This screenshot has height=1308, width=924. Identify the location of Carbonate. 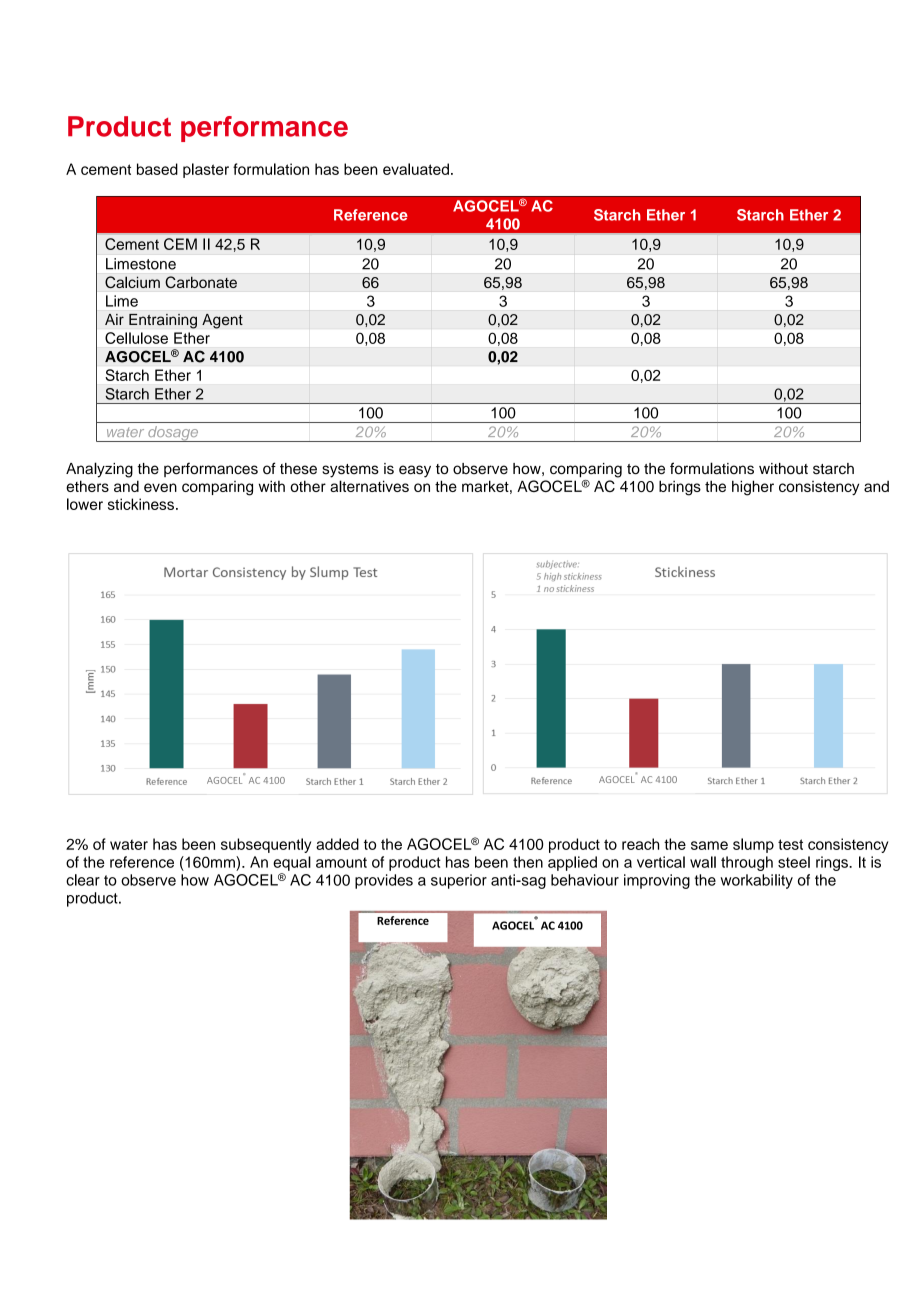
(201, 282).
